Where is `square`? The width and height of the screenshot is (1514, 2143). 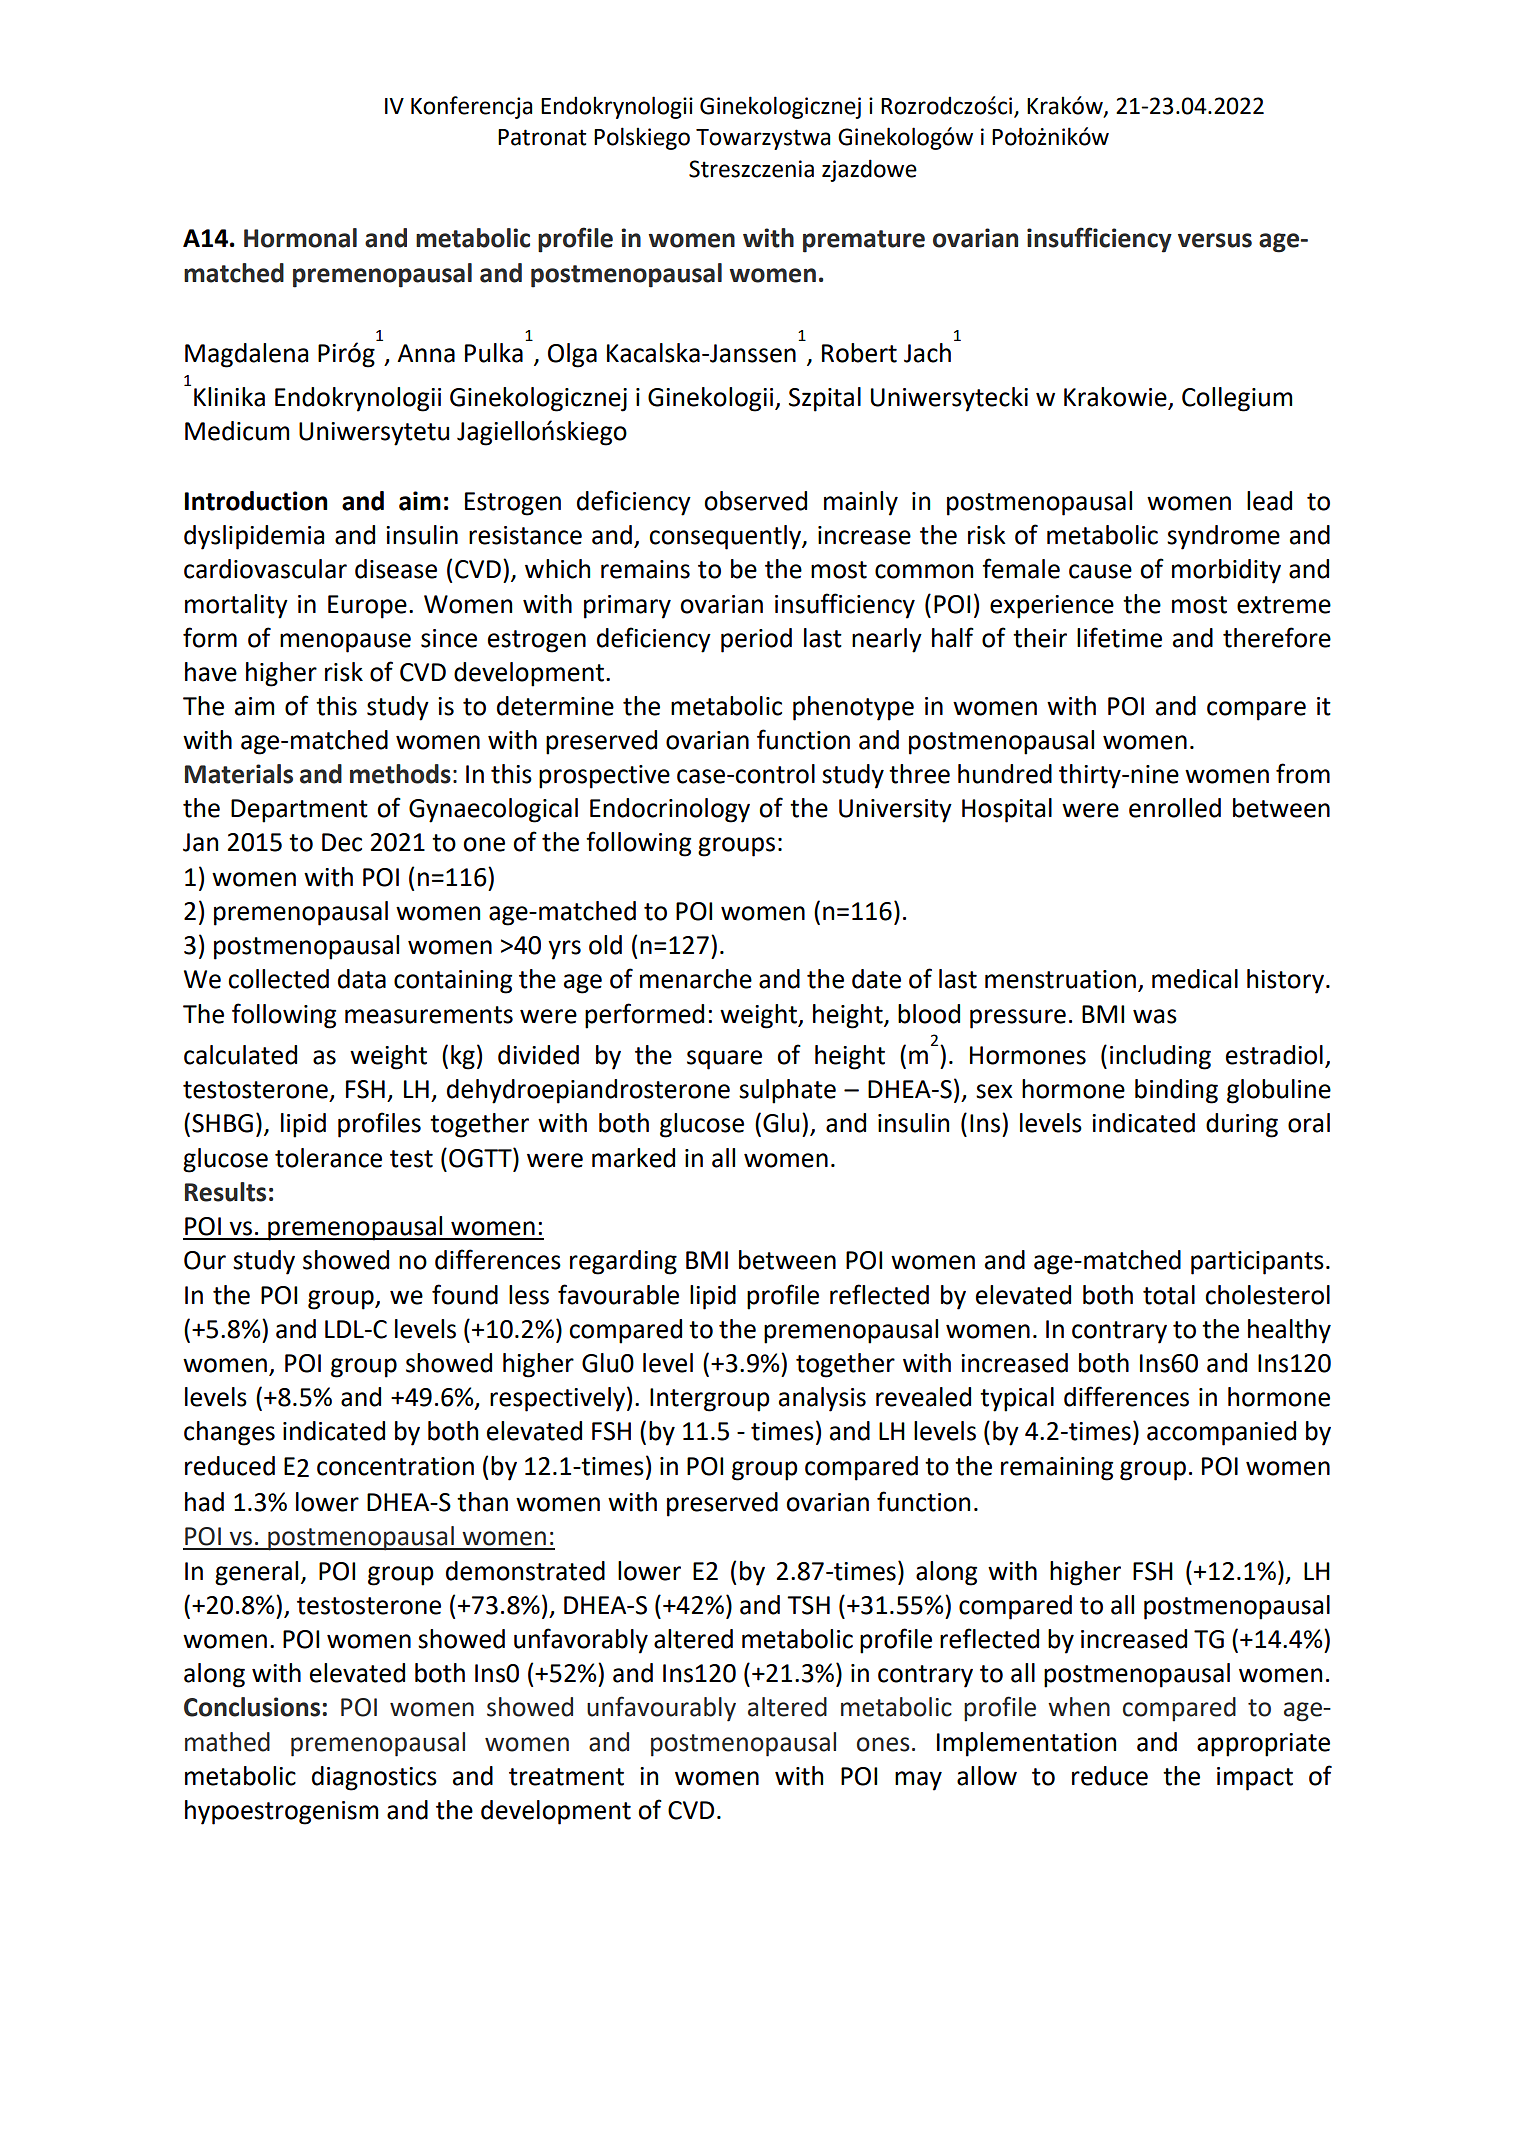 square is located at coordinates (724, 1060).
